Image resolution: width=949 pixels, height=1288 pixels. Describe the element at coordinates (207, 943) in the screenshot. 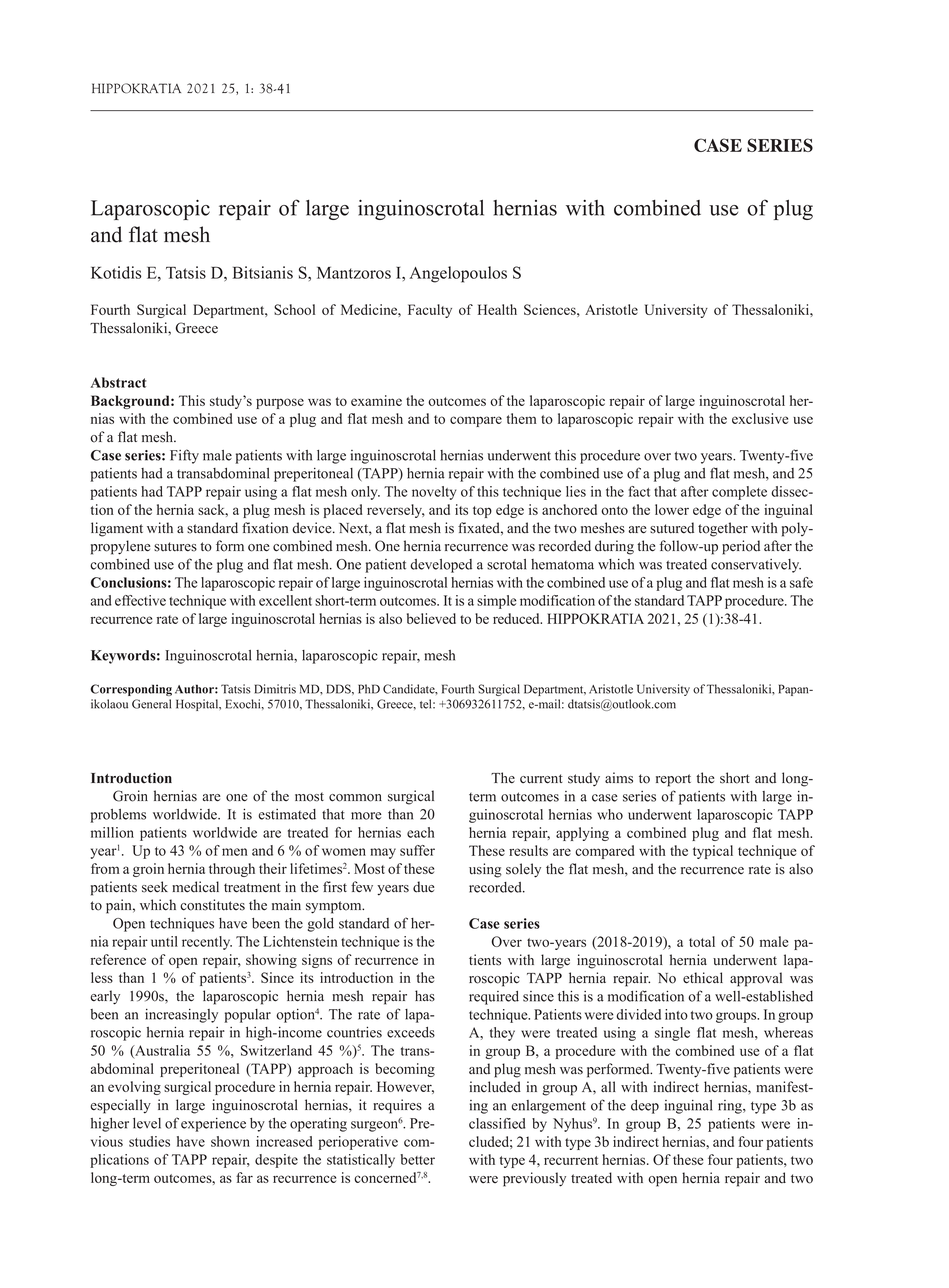

I see `recently` at that location.
